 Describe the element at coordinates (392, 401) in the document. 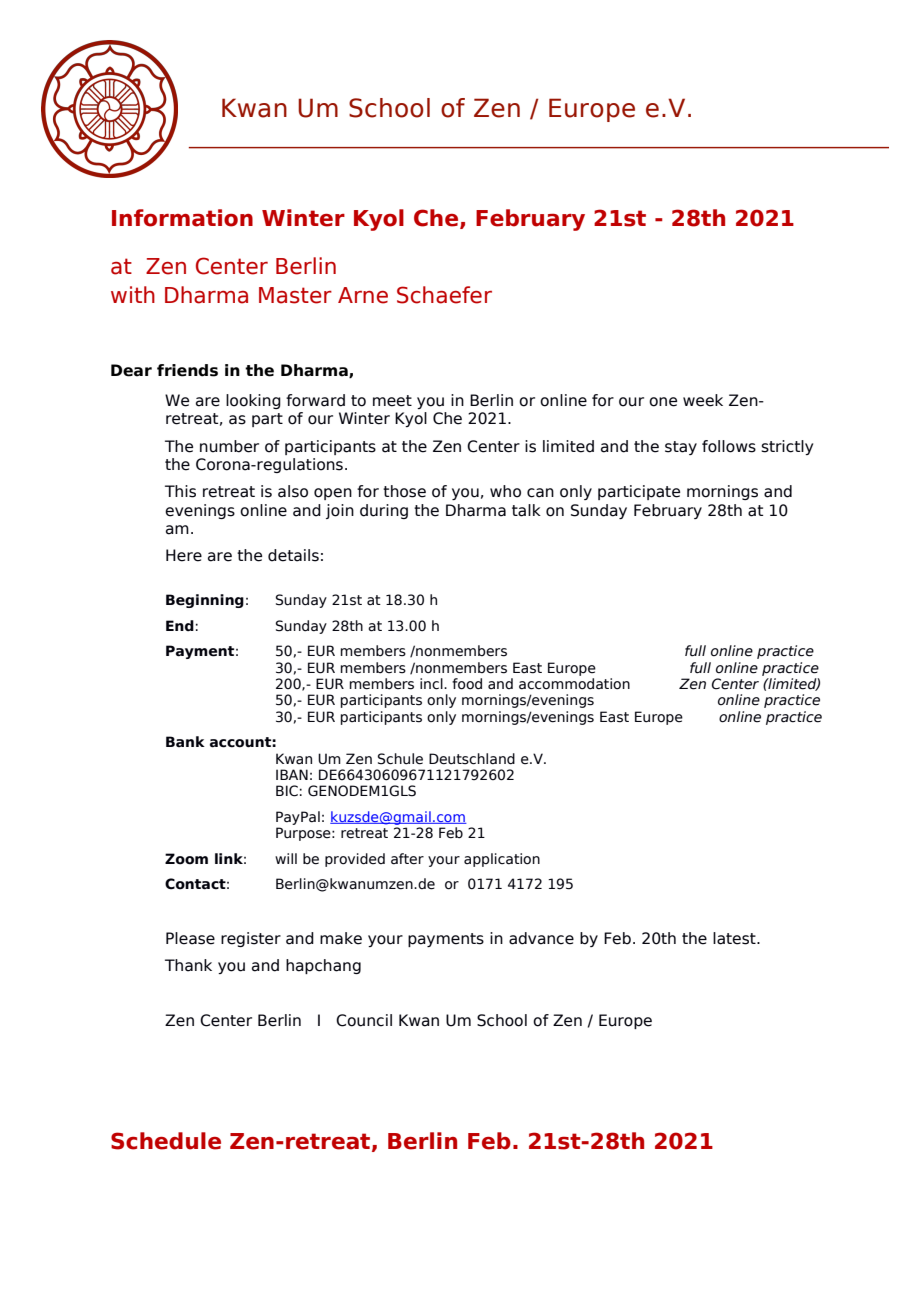

I see `meet` at that location.
